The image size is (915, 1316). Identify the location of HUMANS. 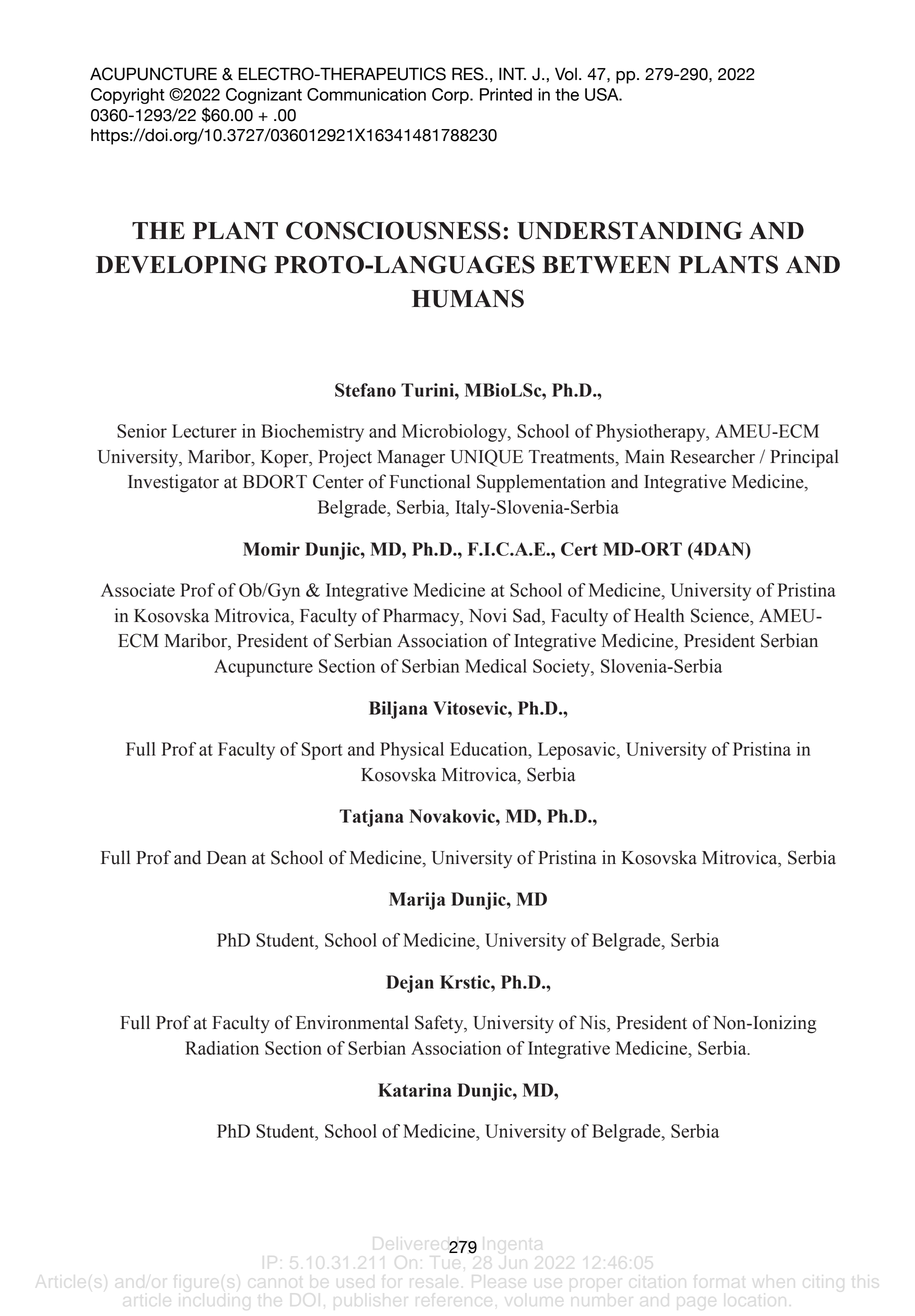
(468, 298).
